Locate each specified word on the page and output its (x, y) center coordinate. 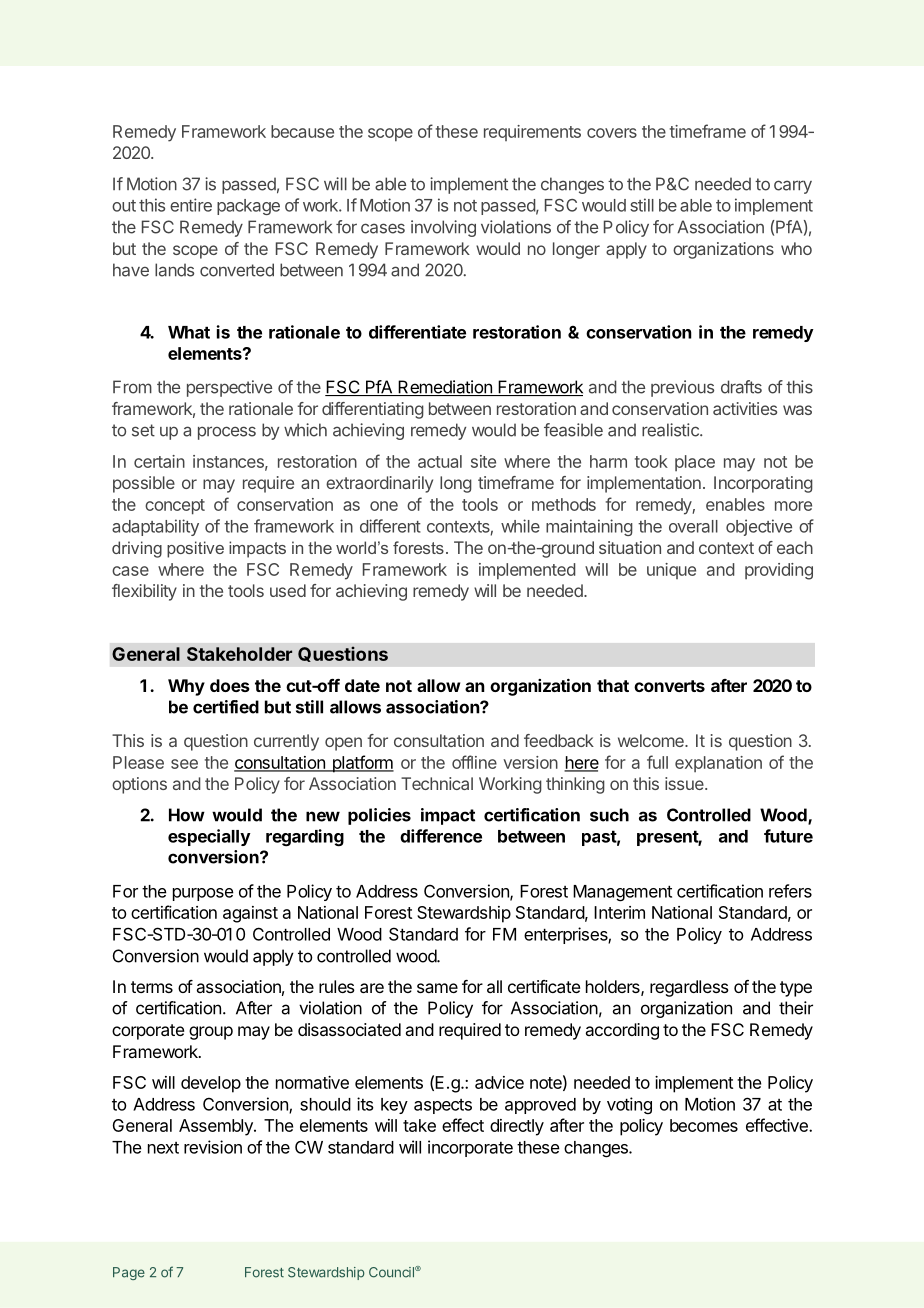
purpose (203, 894)
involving (443, 228)
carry (793, 187)
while (520, 526)
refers (790, 891)
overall (693, 526)
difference (441, 836)
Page (129, 1273)
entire (191, 205)
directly (517, 1127)
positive (195, 549)
